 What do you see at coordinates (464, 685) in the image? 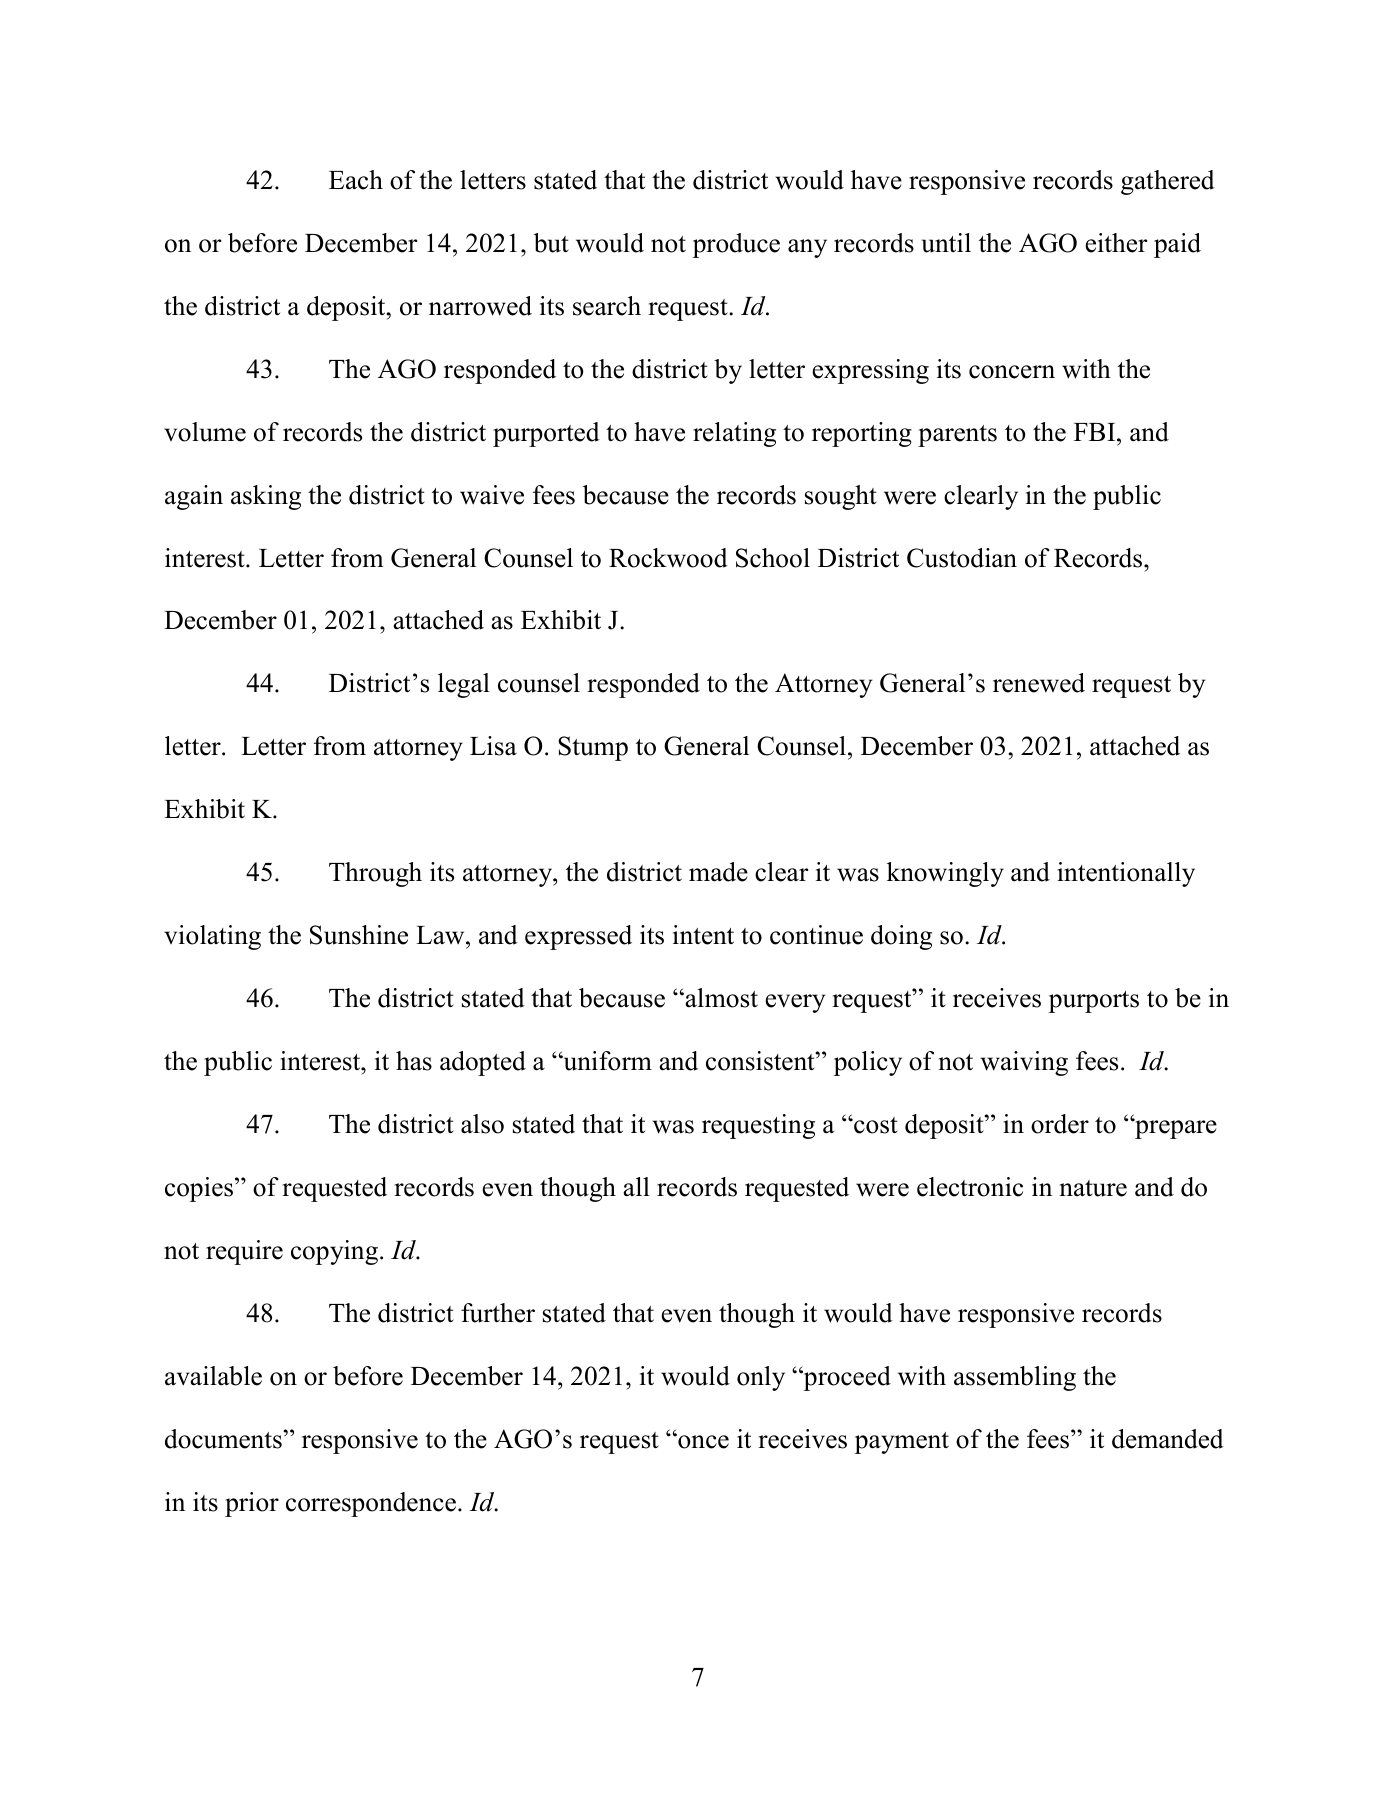
I see `legal` at bounding box center [464, 685].
